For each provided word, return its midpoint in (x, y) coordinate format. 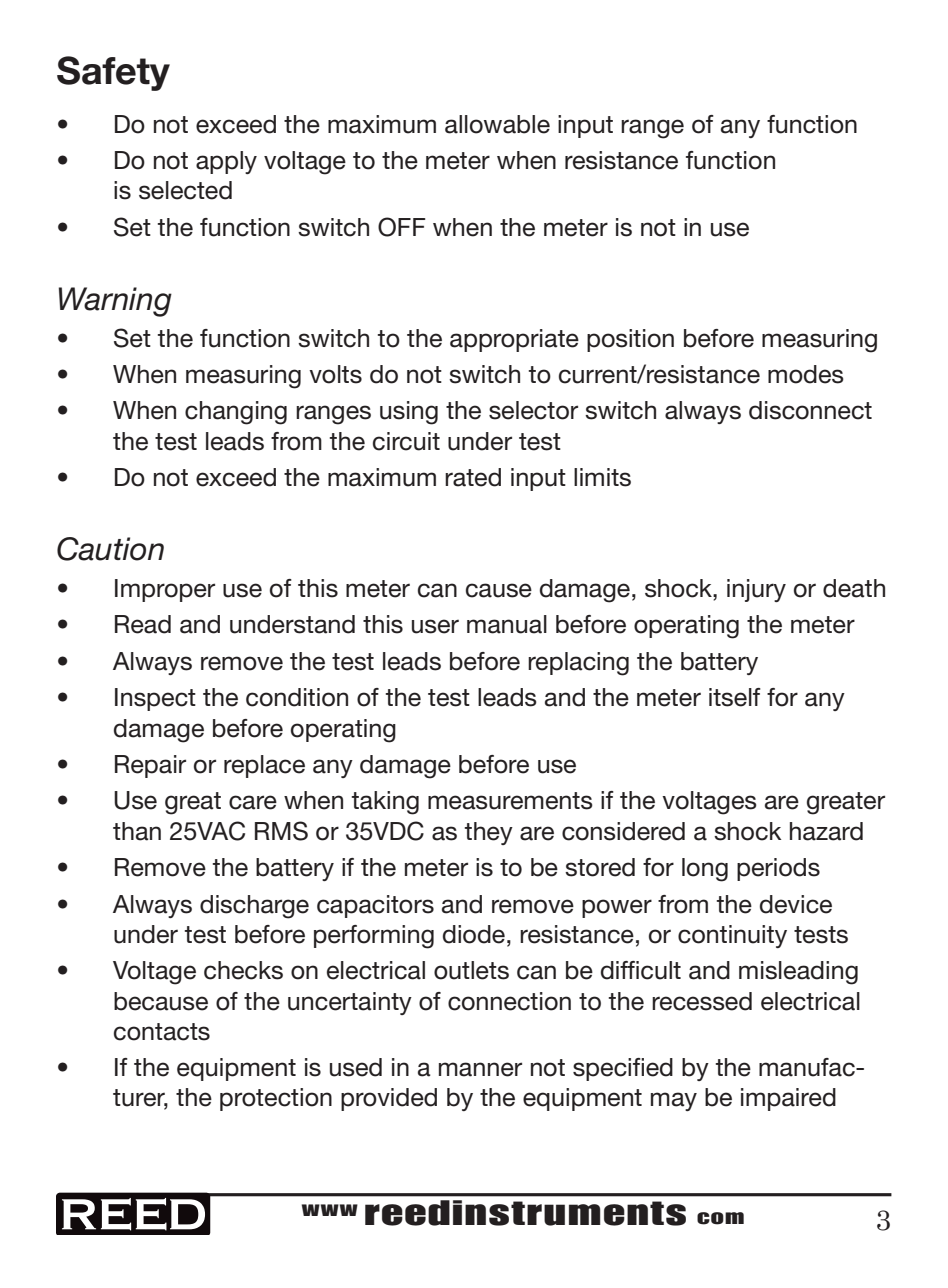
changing (236, 413)
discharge (254, 907)
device (796, 904)
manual (507, 624)
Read (143, 624)
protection (276, 1099)
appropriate (514, 340)
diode (474, 934)
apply (226, 162)
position (630, 340)
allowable (497, 124)
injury (756, 590)
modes (806, 374)
